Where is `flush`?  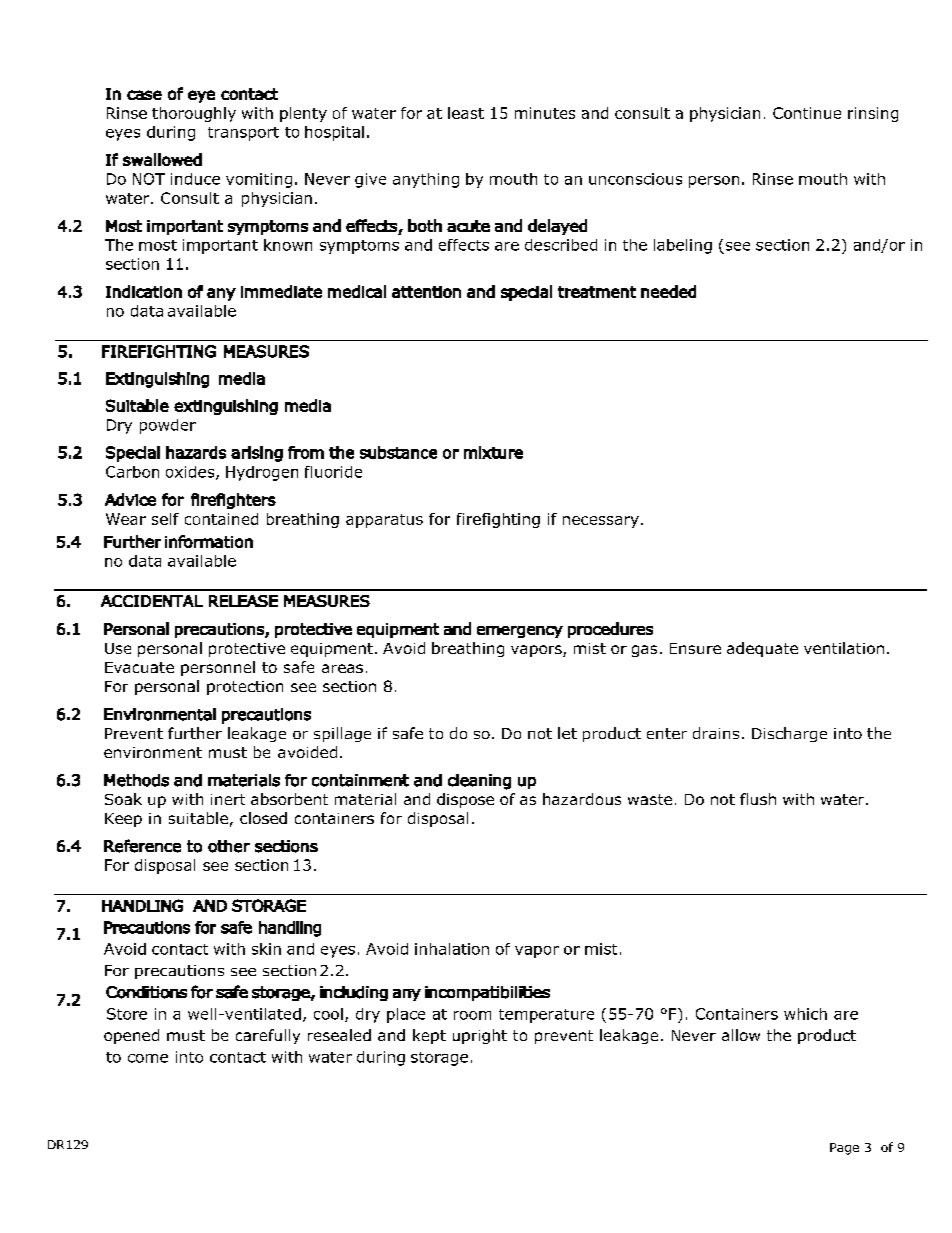
flush is located at coordinates (758, 799).
